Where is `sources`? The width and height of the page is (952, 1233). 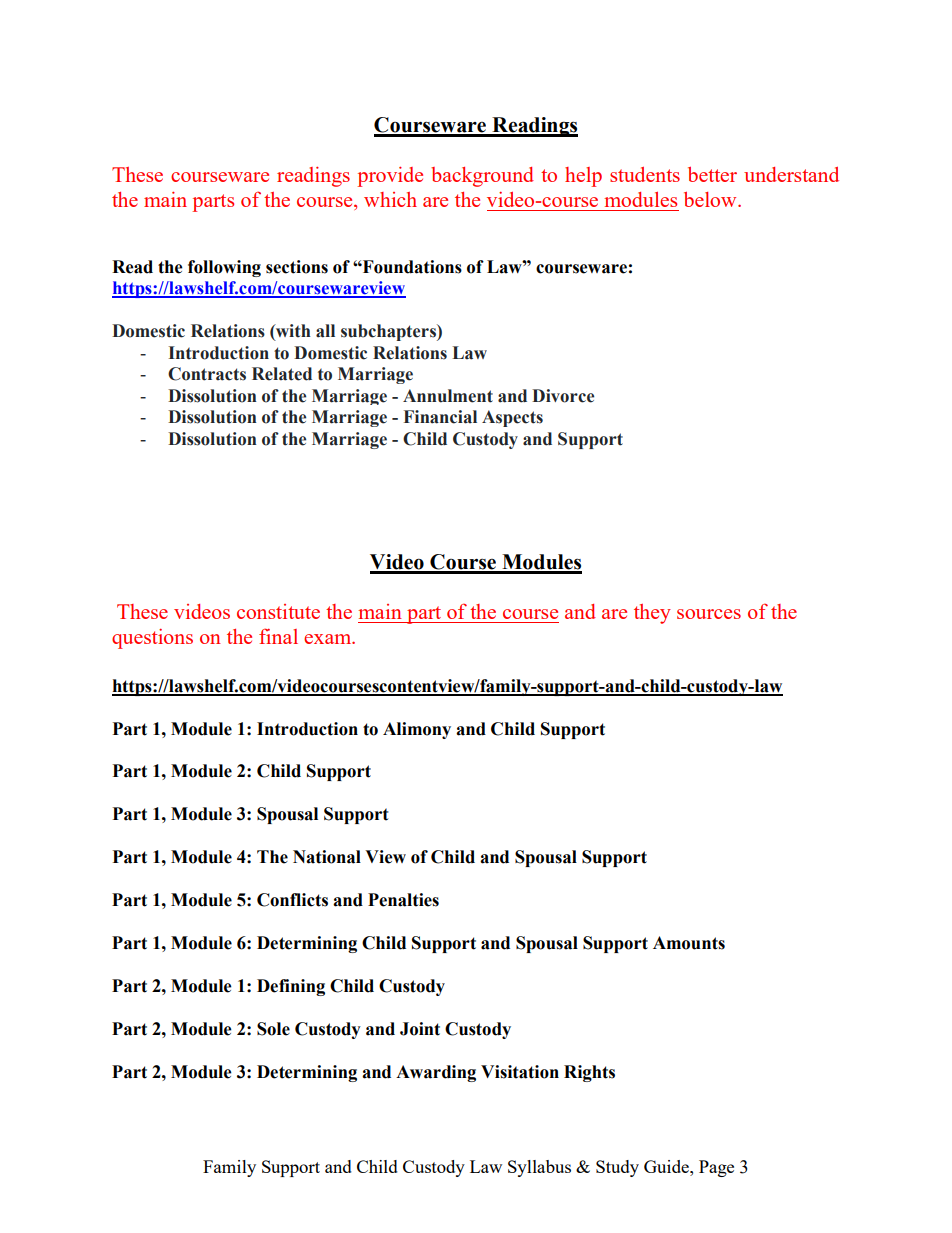 sources is located at coordinates (709, 614).
